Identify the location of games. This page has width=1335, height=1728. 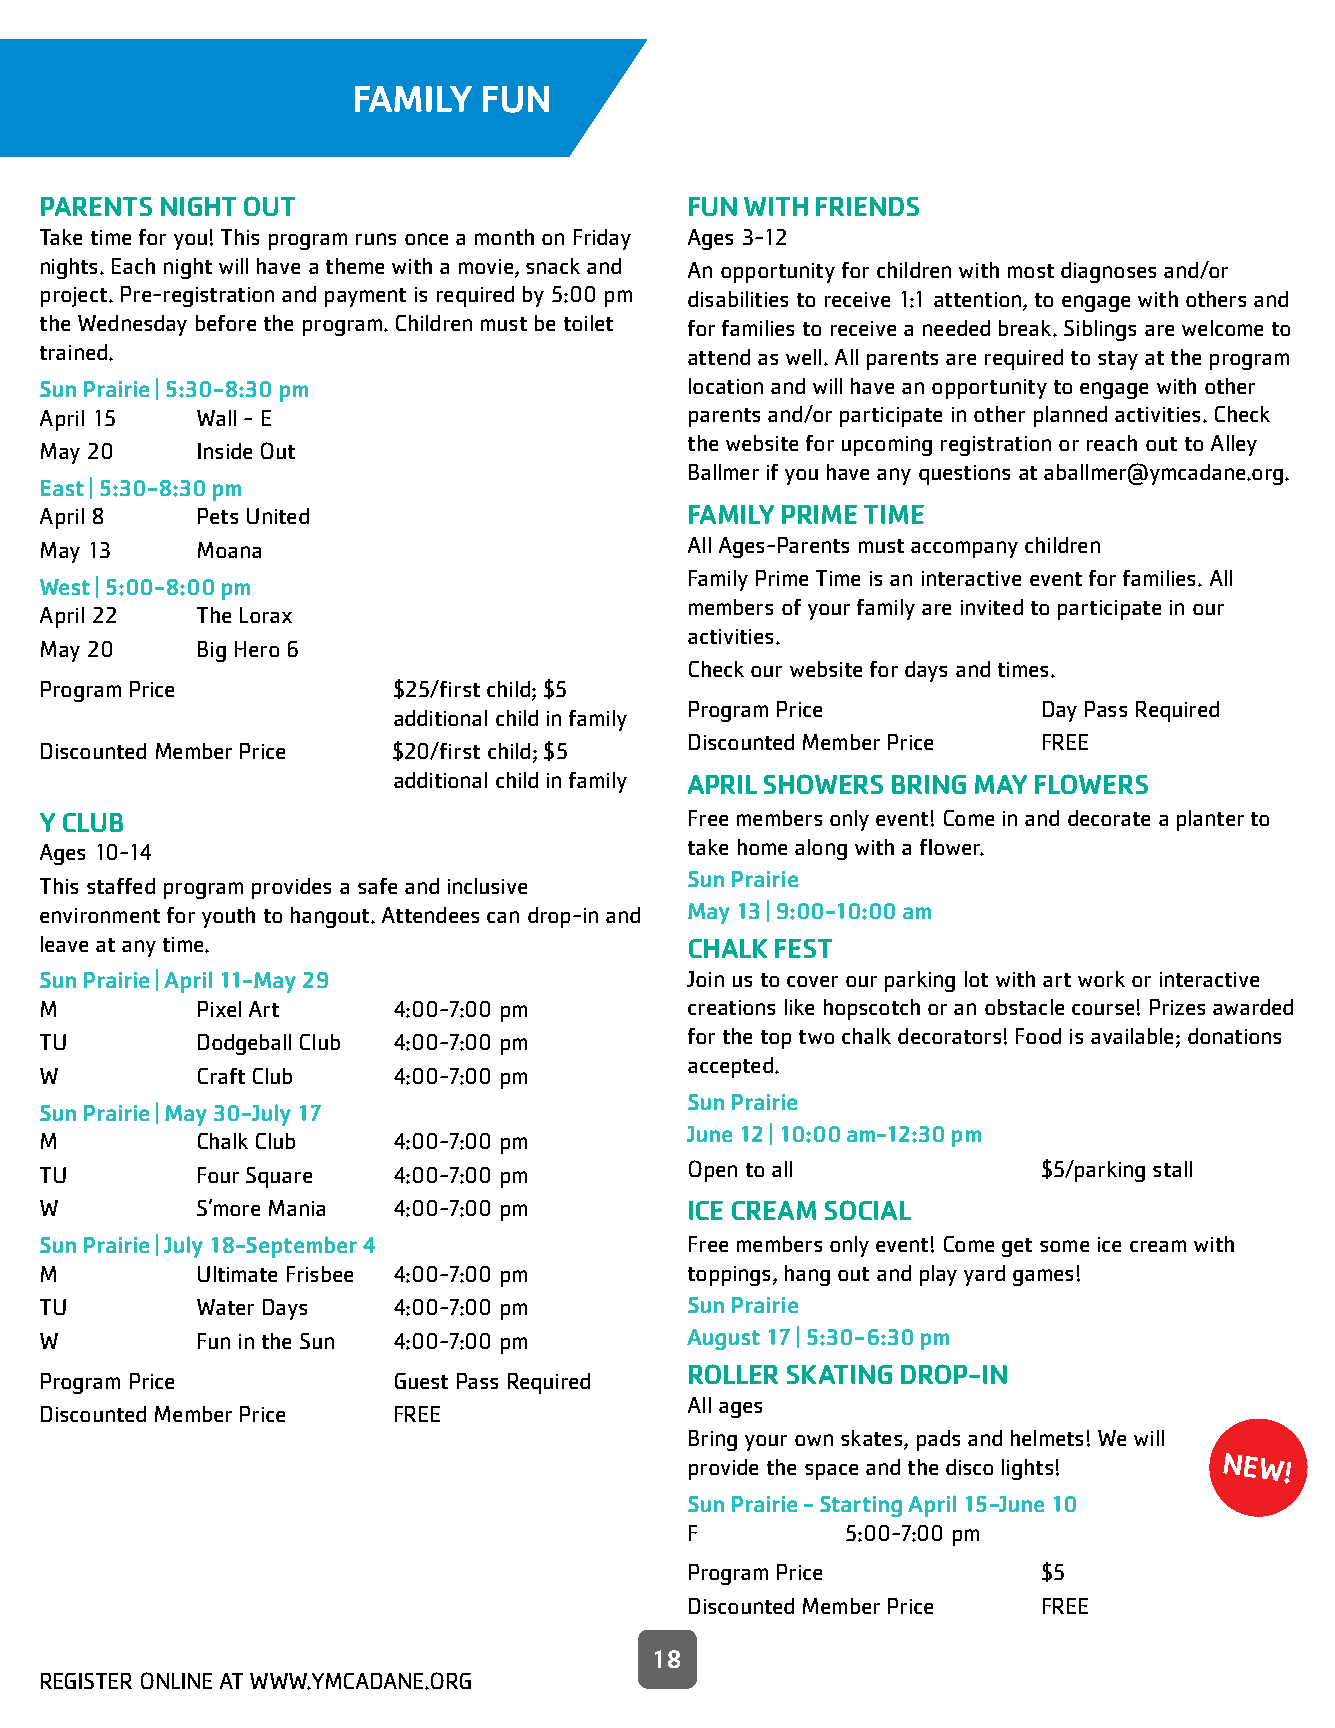
(1043, 1277).
